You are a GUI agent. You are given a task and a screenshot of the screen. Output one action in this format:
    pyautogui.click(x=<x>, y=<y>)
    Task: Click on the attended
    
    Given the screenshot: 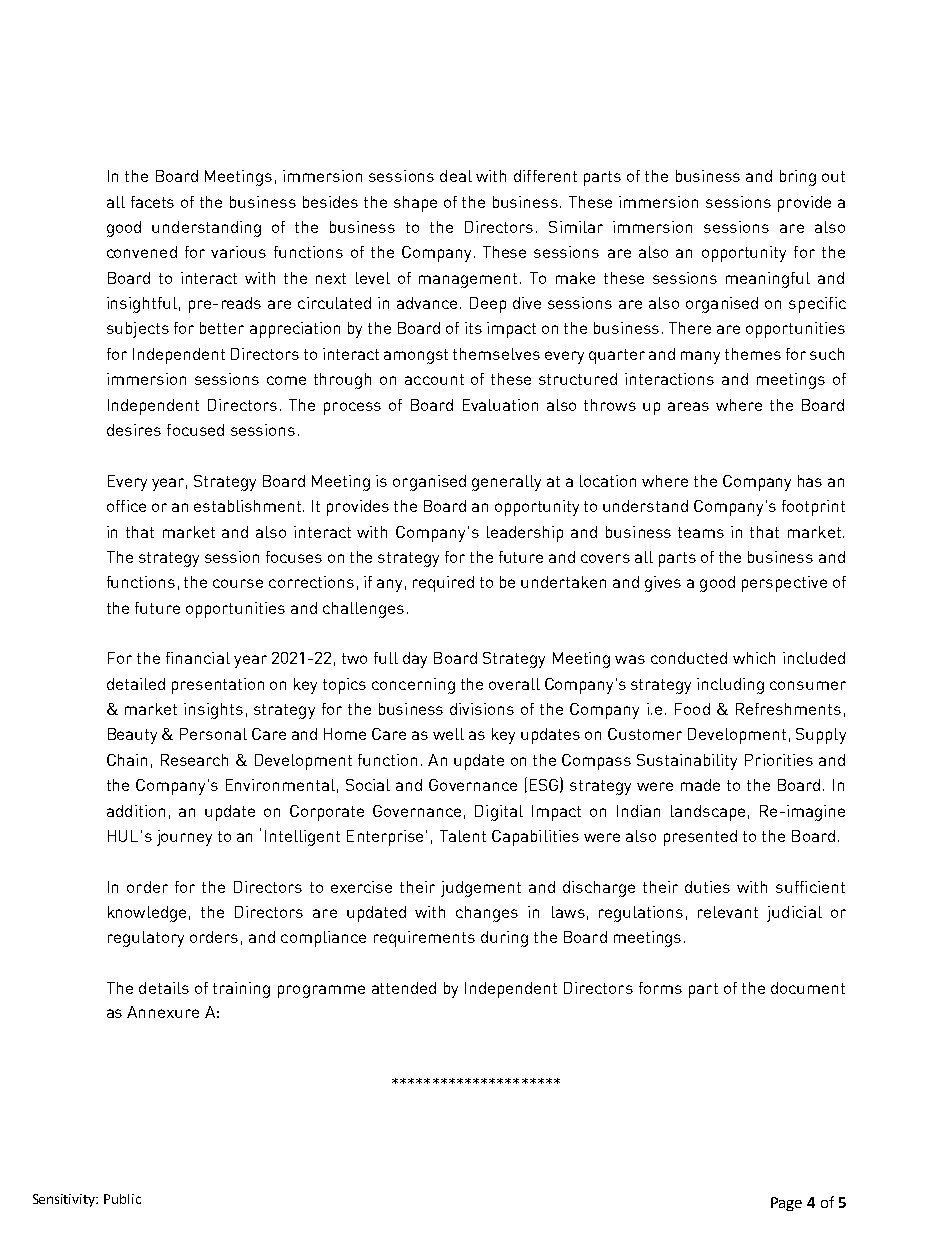 What is the action you would take?
    pyautogui.click(x=404, y=988)
